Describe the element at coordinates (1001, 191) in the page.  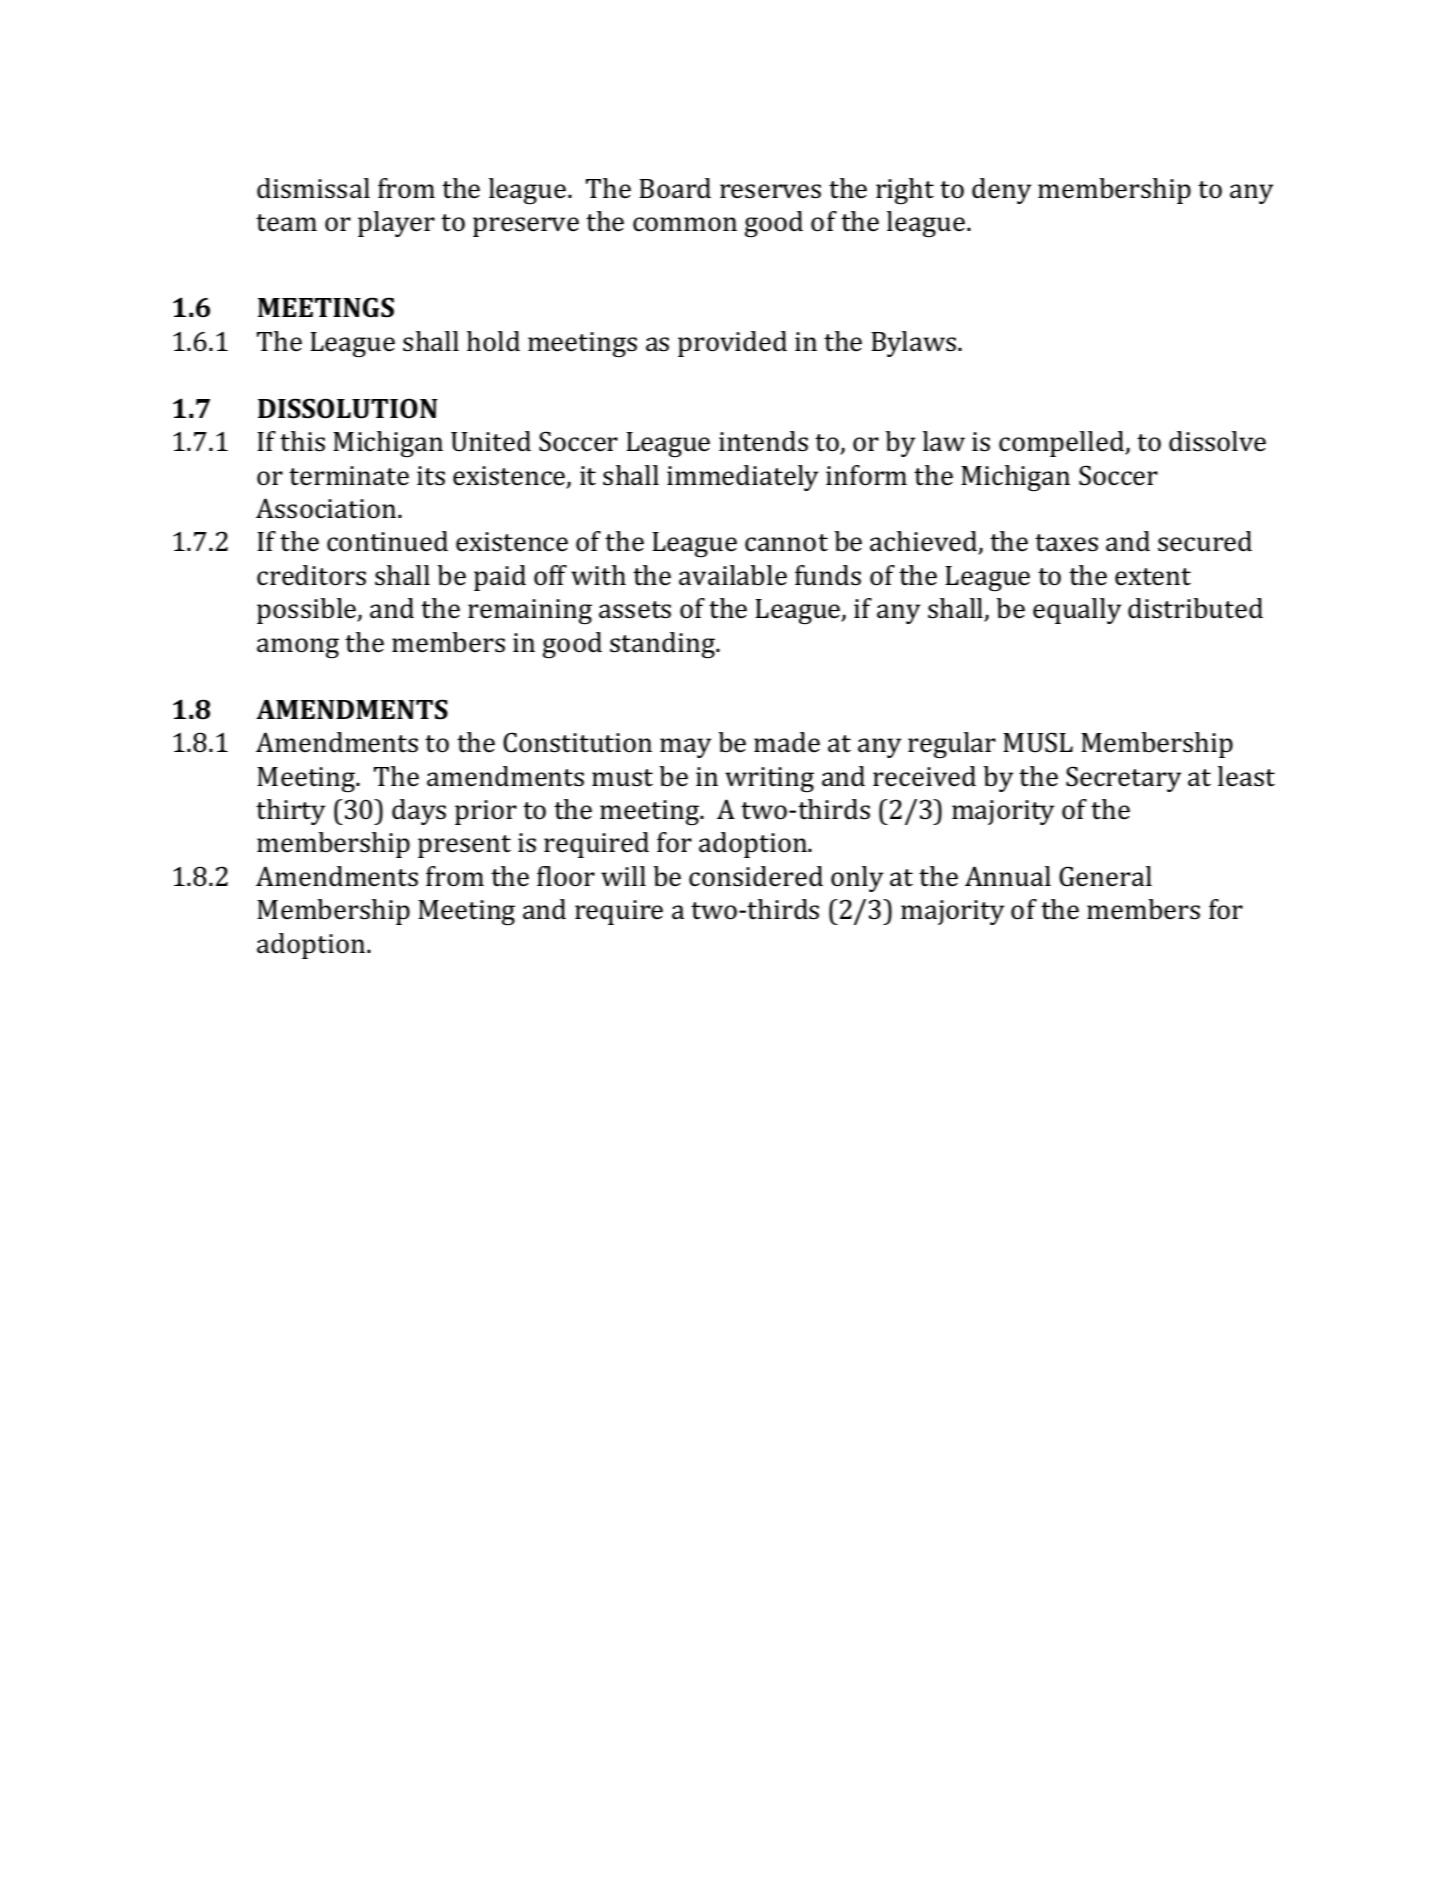
I see `deny` at that location.
